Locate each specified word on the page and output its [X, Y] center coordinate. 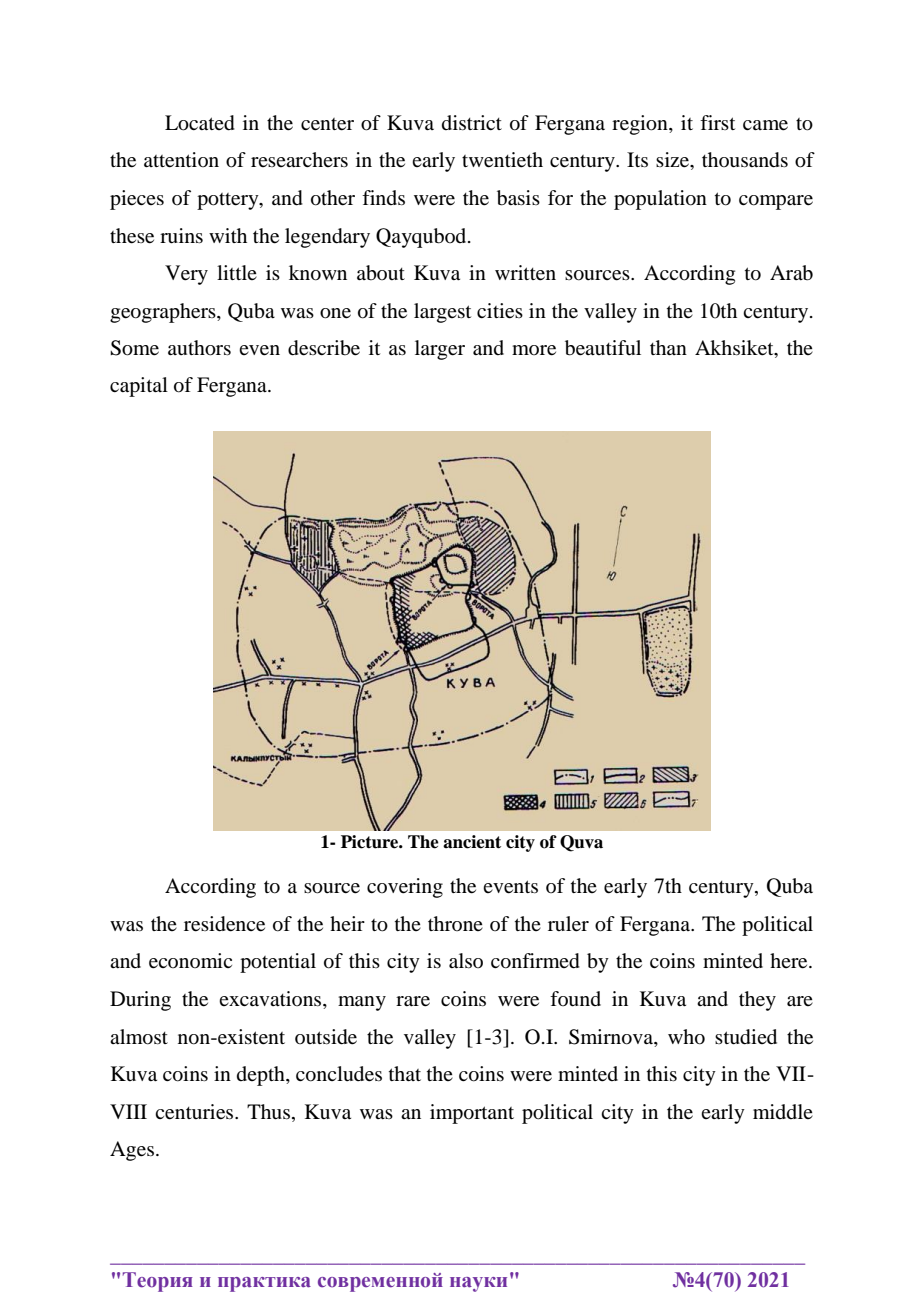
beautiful [603, 348]
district [472, 122]
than [668, 347]
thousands [745, 160]
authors [199, 348]
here [790, 961]
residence [224, 924]
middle [783, 1111]
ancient [472, 842]
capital [139, 387]
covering [405, 888]
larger [440, 350]
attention [181, 160]
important [472, 1114]
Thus [268, 1112]
